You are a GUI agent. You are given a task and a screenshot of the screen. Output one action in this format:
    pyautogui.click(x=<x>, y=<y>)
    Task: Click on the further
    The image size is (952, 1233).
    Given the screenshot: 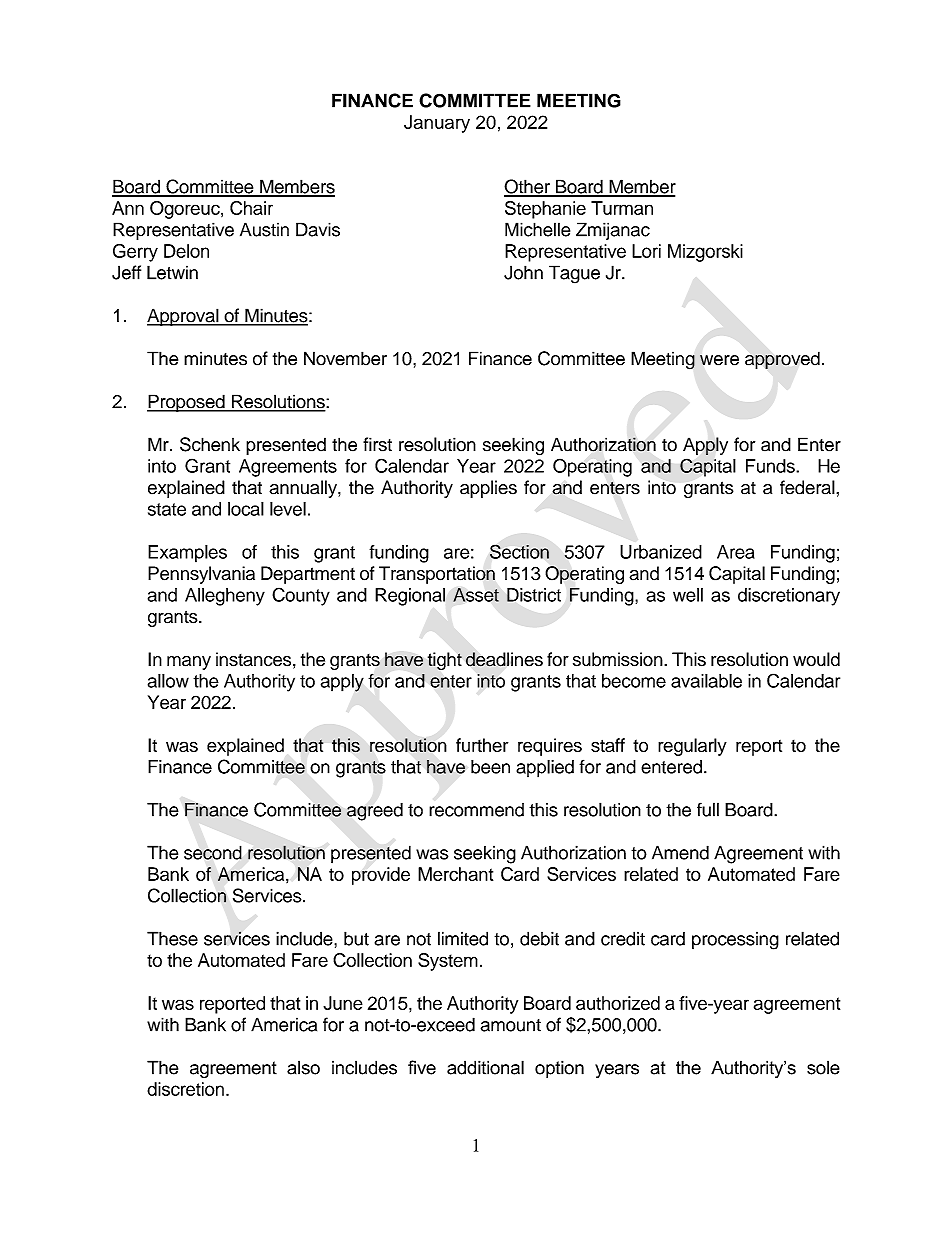 What is the action you would take?
    pyautogui.click(x=482, y=745)
